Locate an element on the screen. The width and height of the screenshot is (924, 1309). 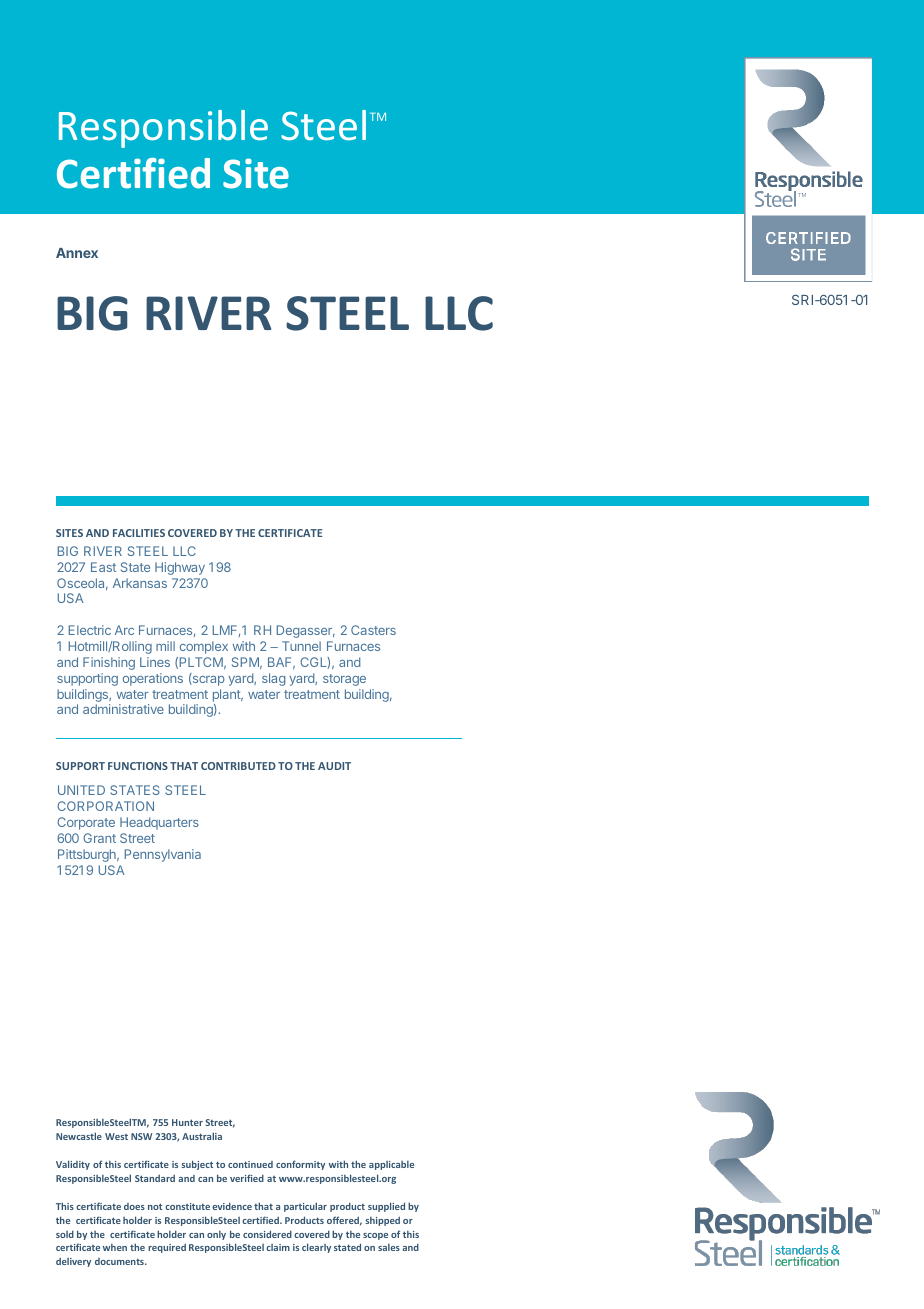
Annex is located at coordinates (77, 253).
